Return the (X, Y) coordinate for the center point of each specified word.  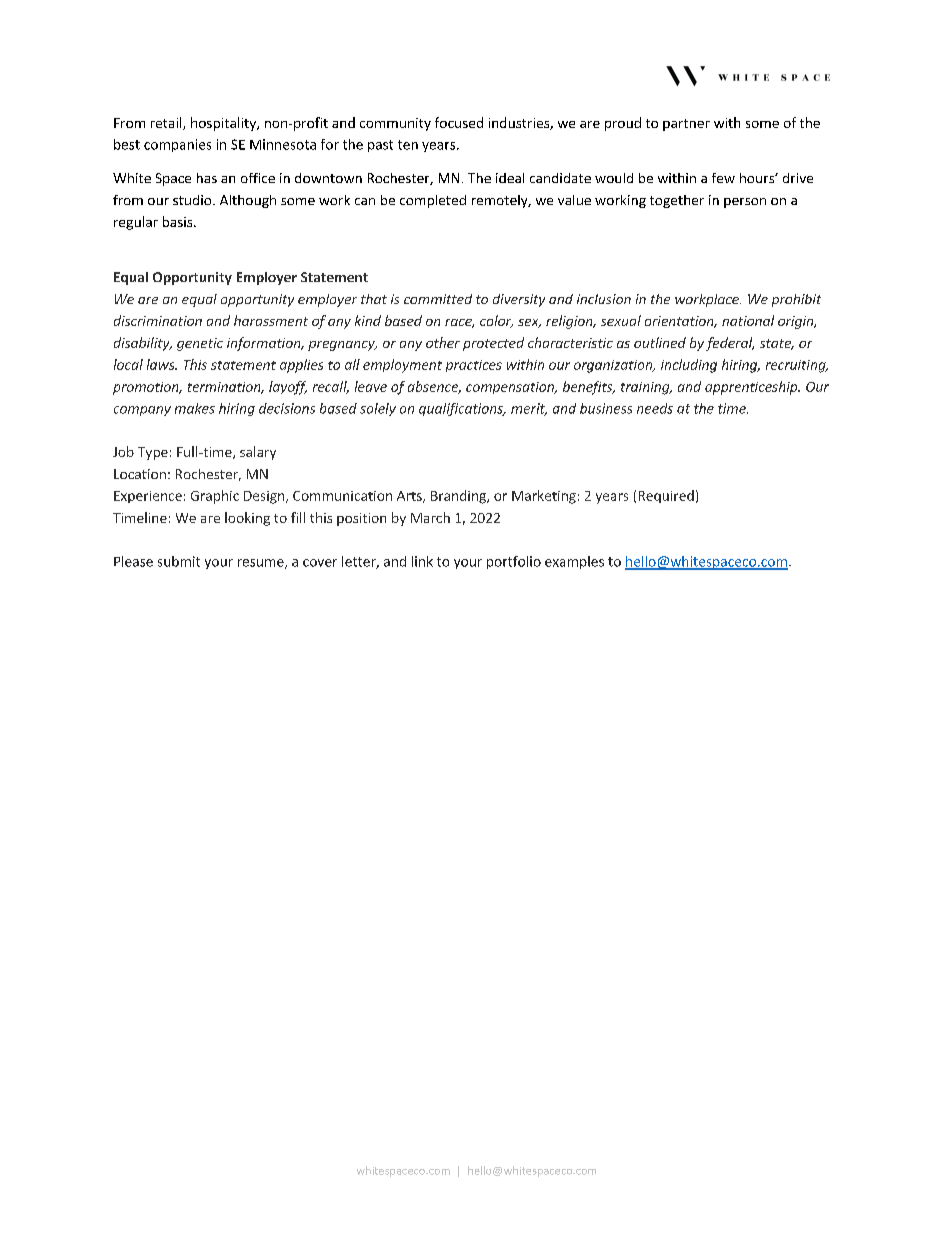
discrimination (158, 320)
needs (655, 408)
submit (179, 561)
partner (686, 125)
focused (459, 122)
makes (195, 408)
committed (438, 299)
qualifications (462, 409)
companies (177, 145)
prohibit (796, 300)
